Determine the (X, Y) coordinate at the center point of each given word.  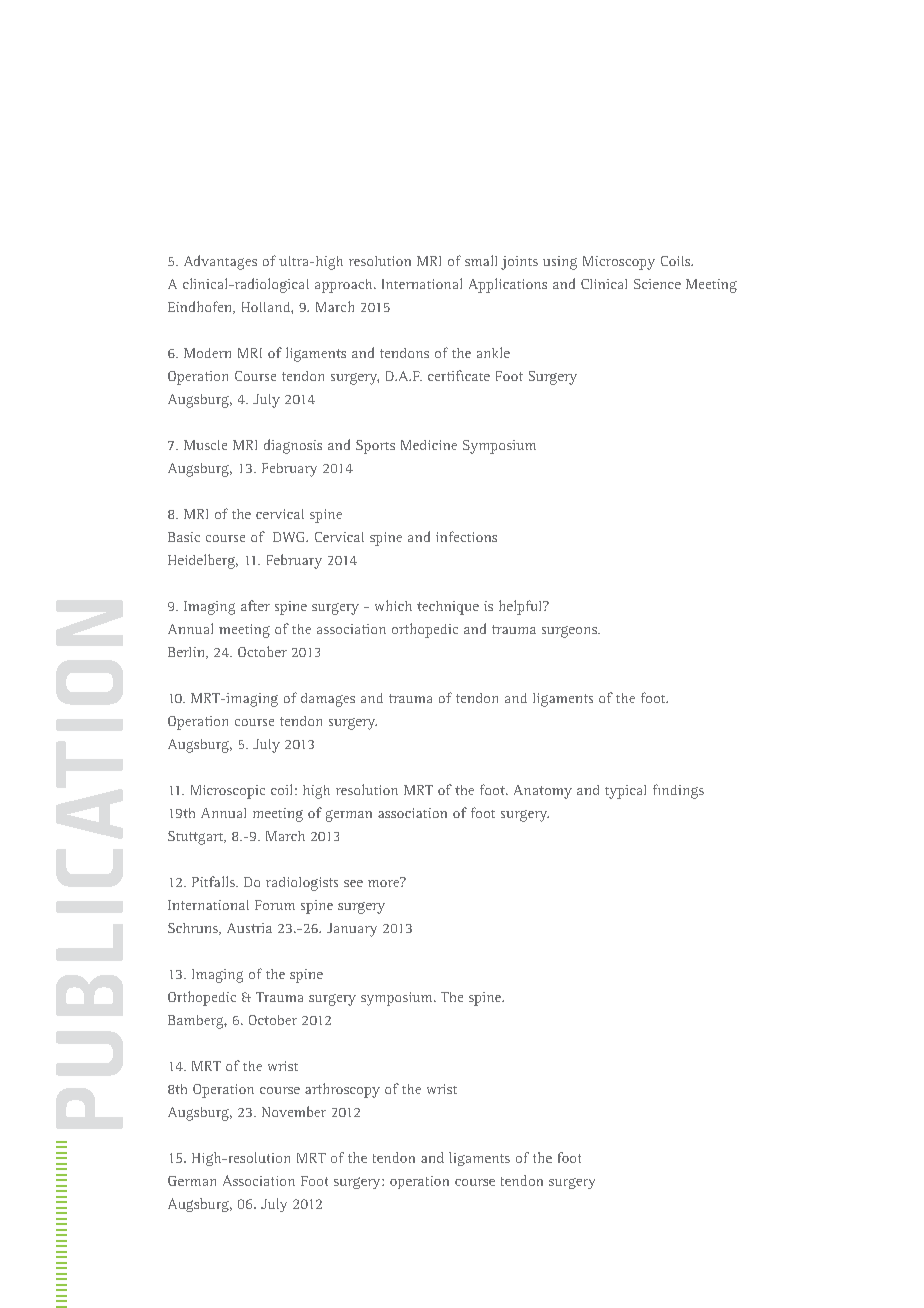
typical (625, 792)
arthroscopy (342, 1090)
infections (466, 536)
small (481, 260)
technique (448, 608)
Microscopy (619, 263)
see (353, 883)
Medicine (429, 445)
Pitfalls (214, 881)
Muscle (205, 445)
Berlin (188, 653)
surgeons (570, 632)
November (294, 1111)
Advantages (220, 262)
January (352, 930)
